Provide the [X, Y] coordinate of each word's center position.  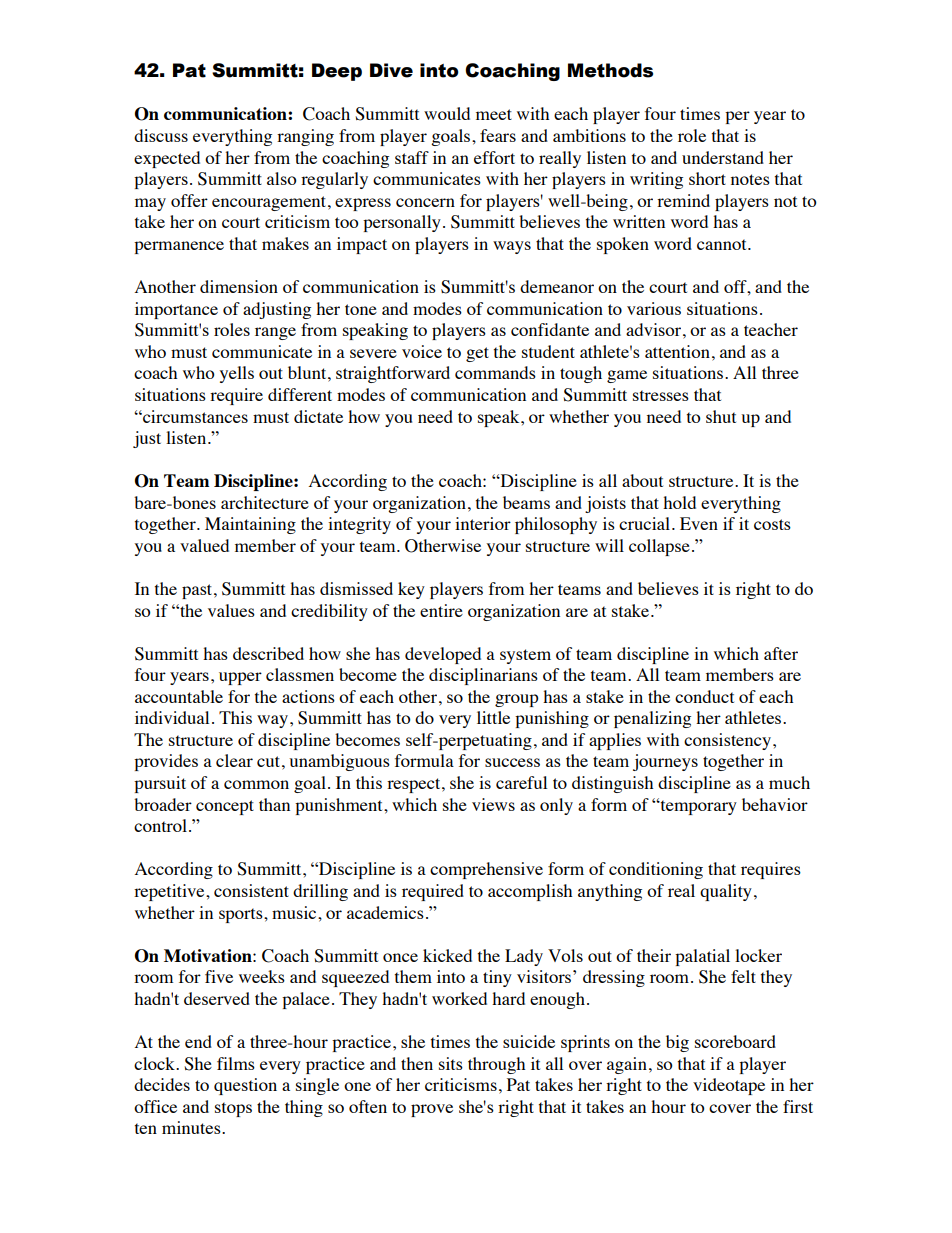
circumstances [194, 416]
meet [494, 114]
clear [234, 760]
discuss [161, 135]
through [496, 1065]
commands [495, 372]
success [512, 762]
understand [723, 157]
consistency [727, 741]
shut [721, 416]
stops [233, 1109]
